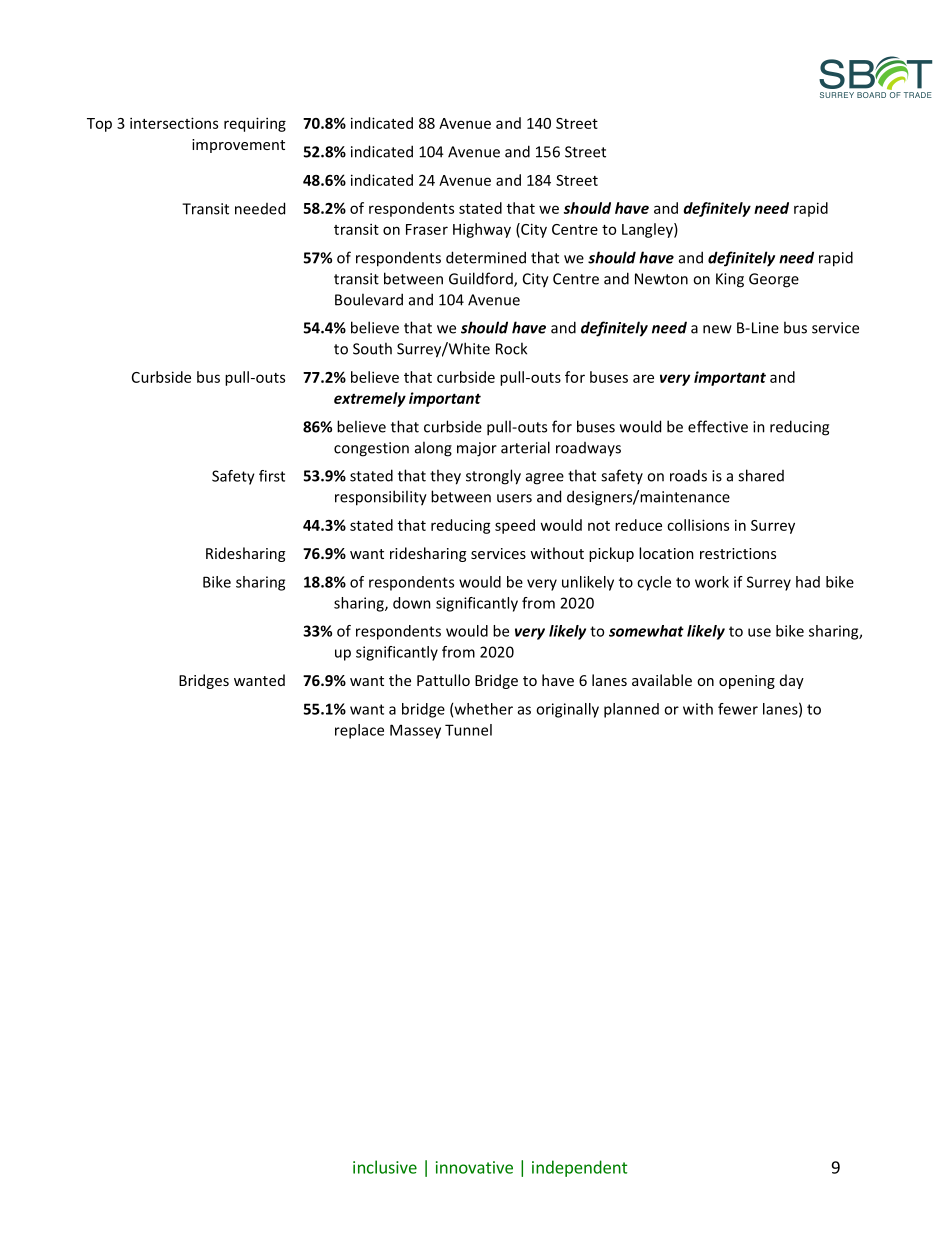 Image resolution: width=952 pixels, height=1233 pixels. Describe the element at coordinates (730, 280) in the screenshot. I see `King` at that location.
